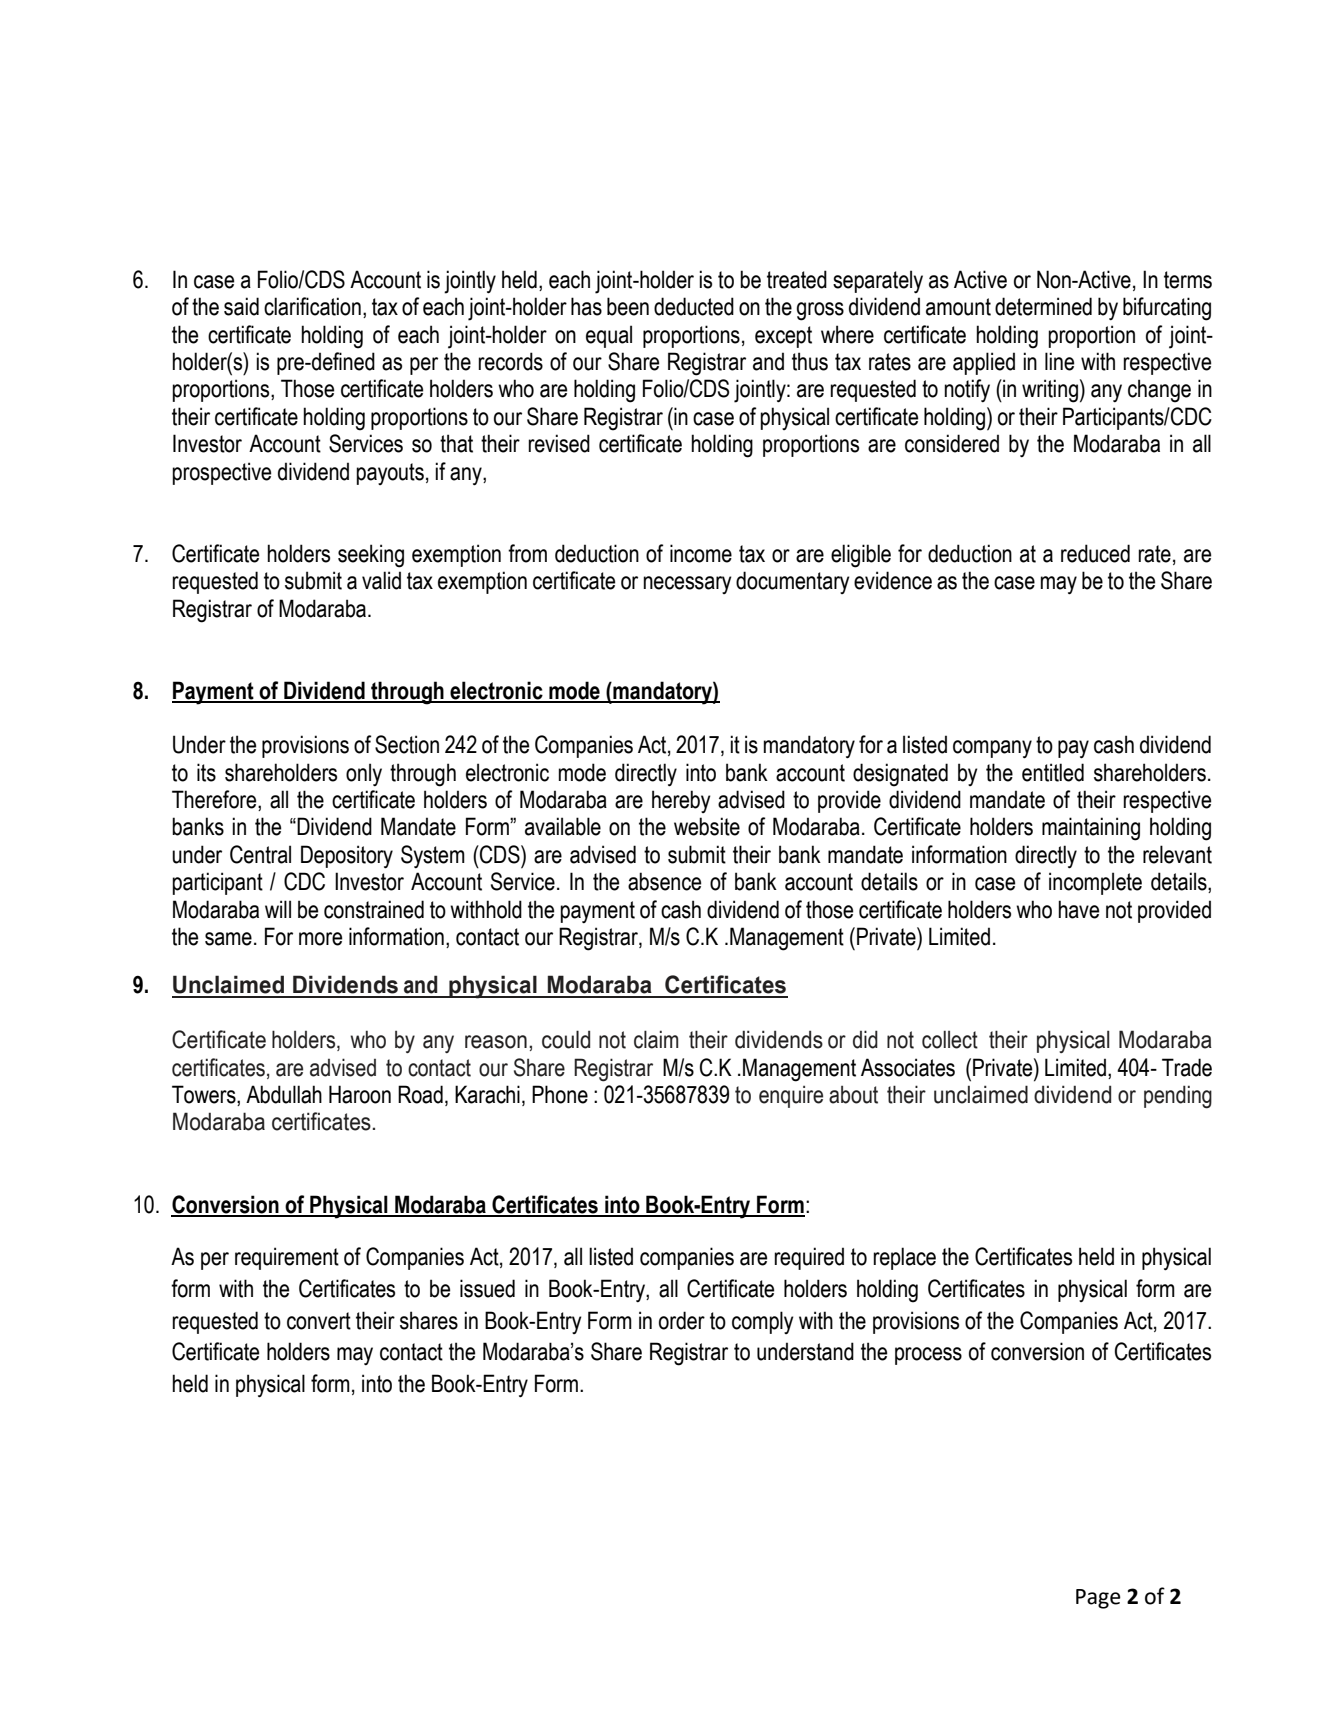  What do you see at coordinates (682, 1320) in the document?
I see `order` at bounding box center [682, 1320].
